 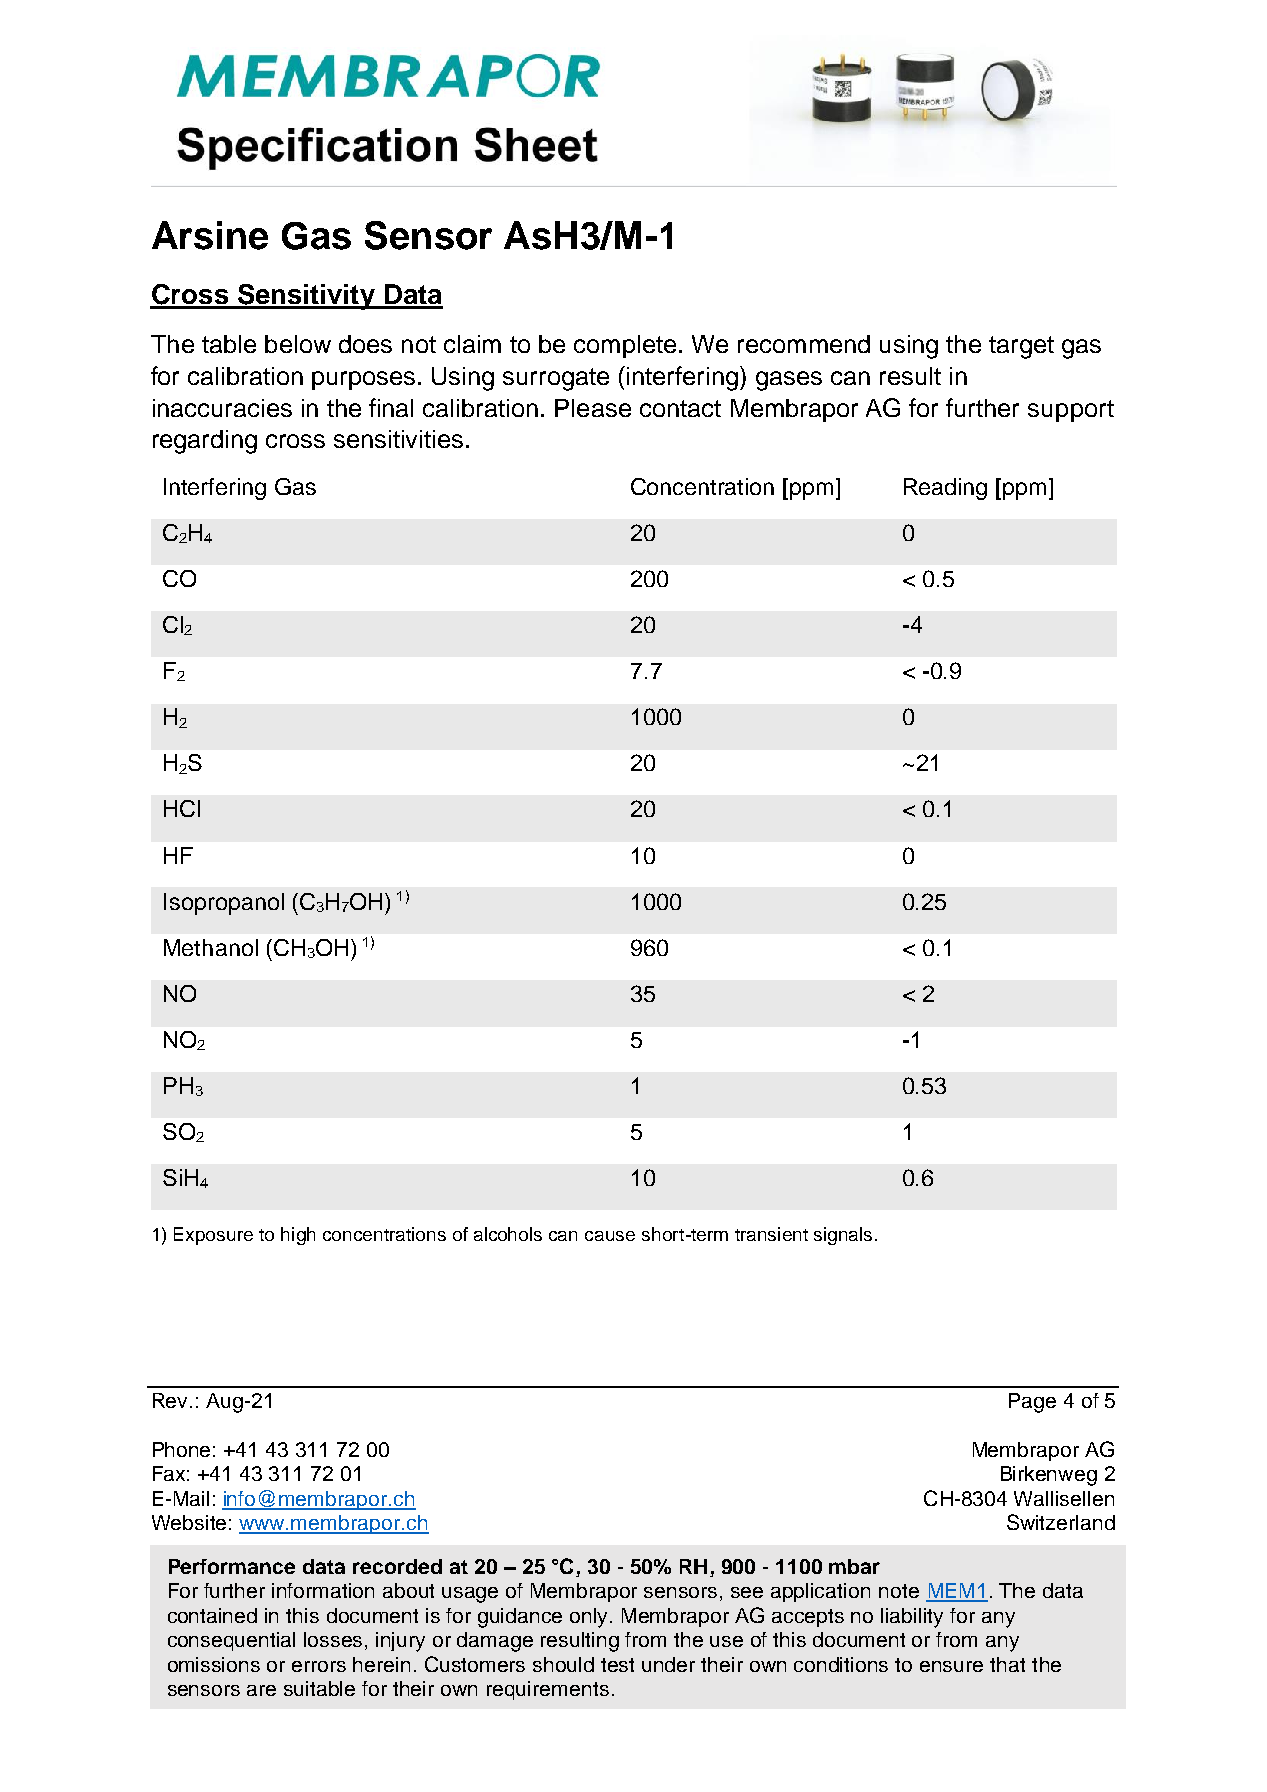 What do you see at coordinates (319, 1666) in the screenshot?
I see `errors` at bounding box center [319, 1666].
